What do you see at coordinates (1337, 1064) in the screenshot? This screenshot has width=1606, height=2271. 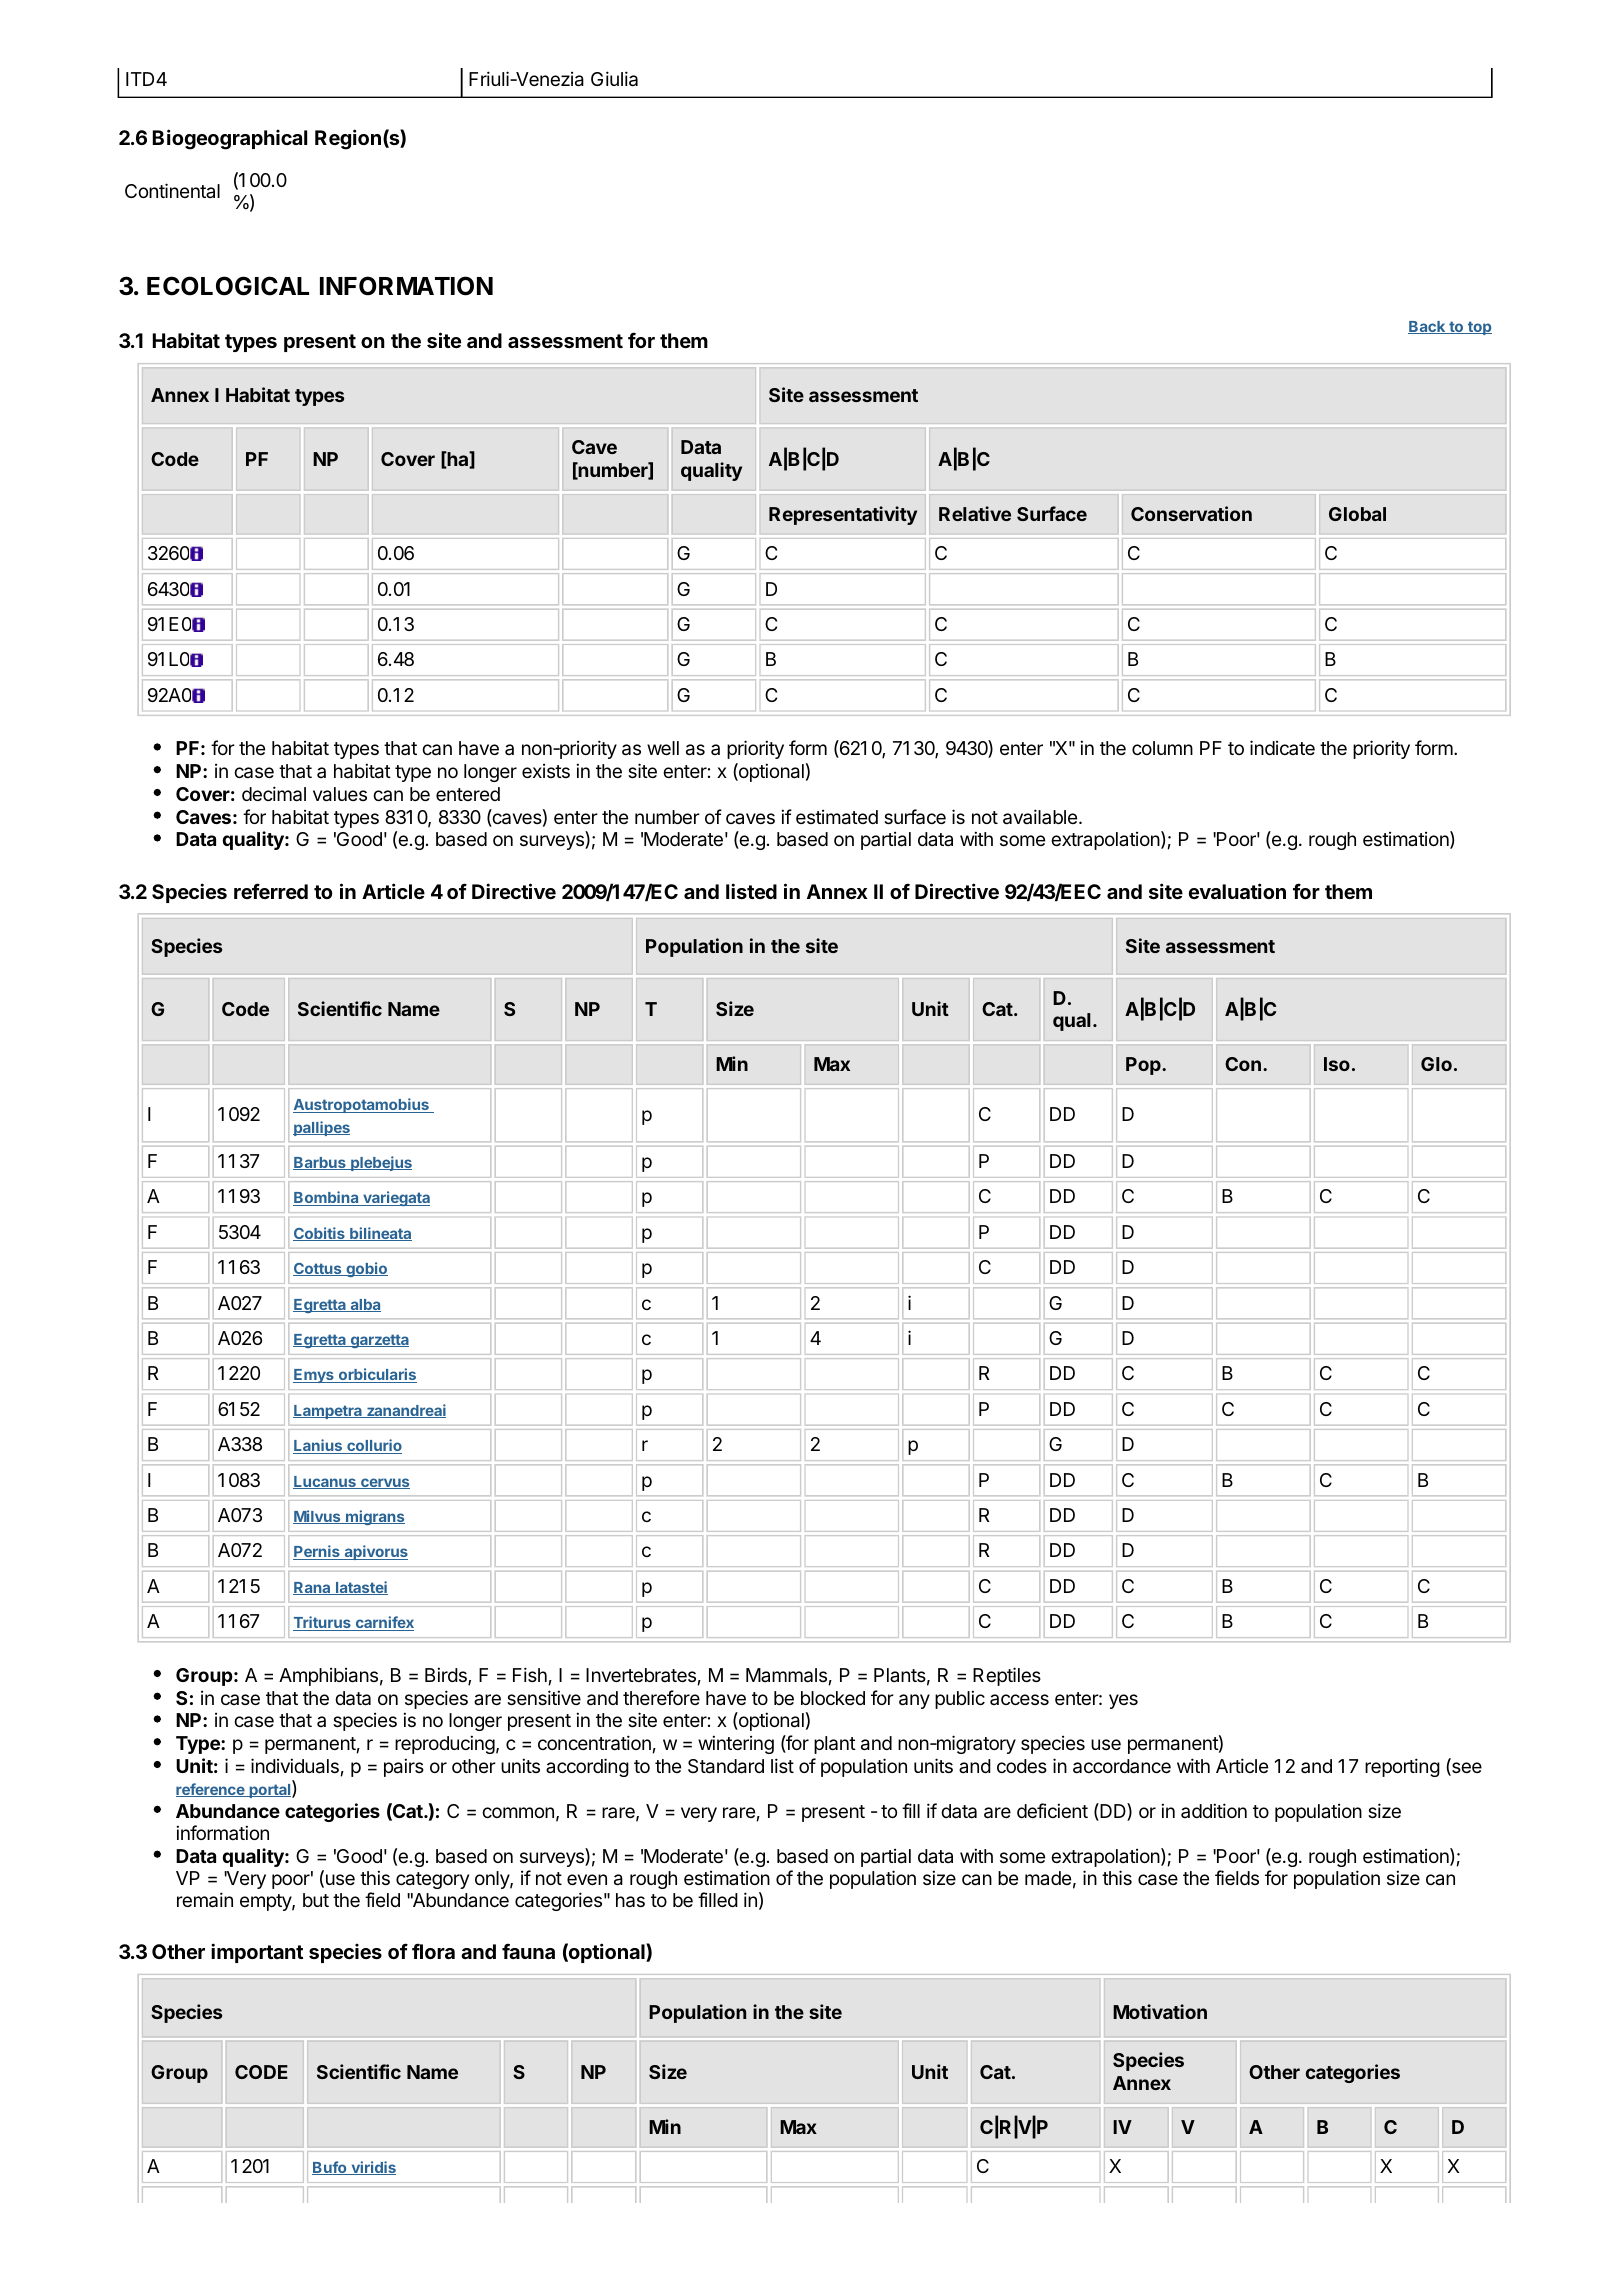 I see `Iso` at bounding box center [1337, 1064].
